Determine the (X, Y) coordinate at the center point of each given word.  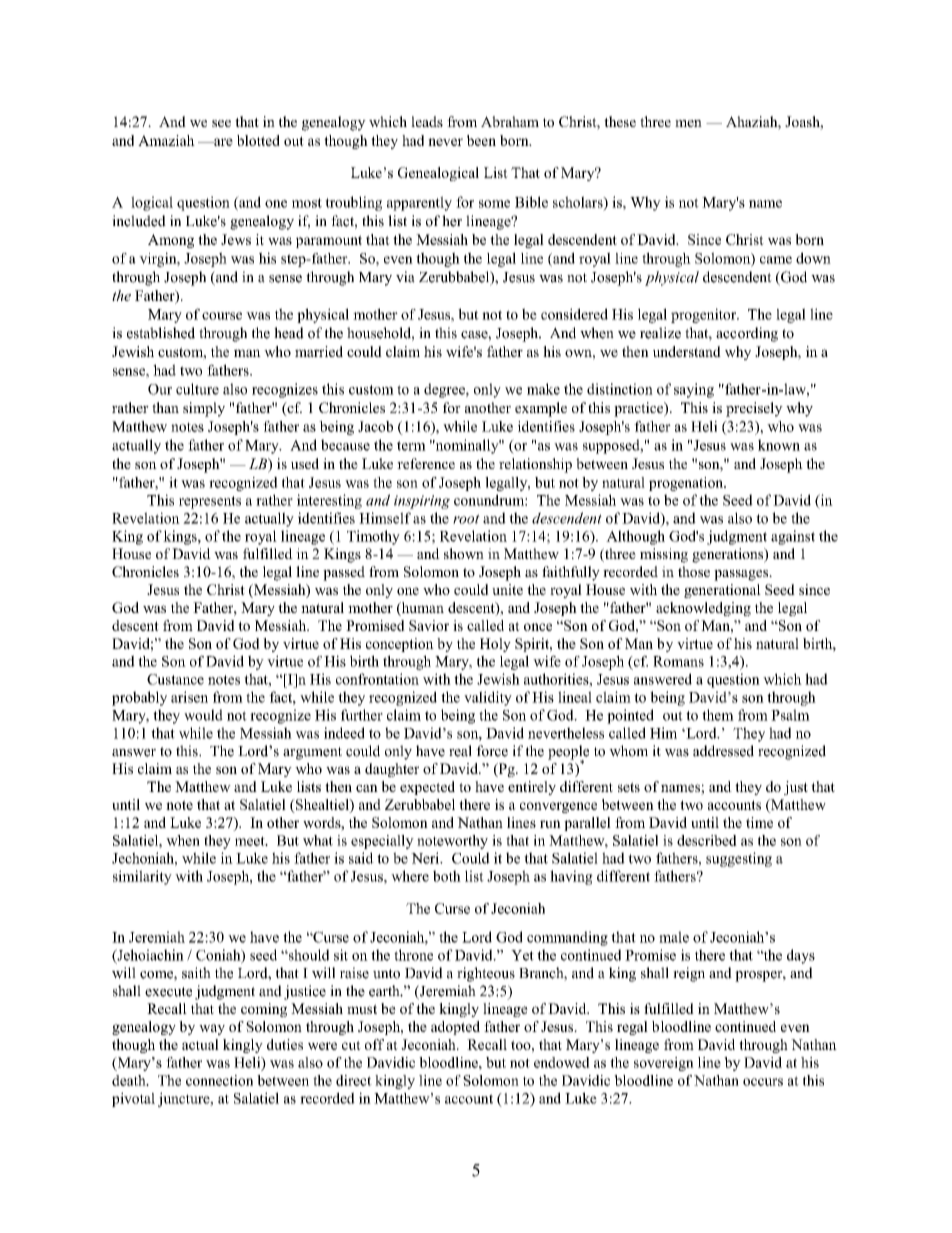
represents (210, 502)
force (492, 751)
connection (219, 1080)
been (481, 140)
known (779, 445)
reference (426, 463)
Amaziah (166, 140)
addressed (723, 751)
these (620, 121)
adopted (455, 1028)
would (203, 715)
